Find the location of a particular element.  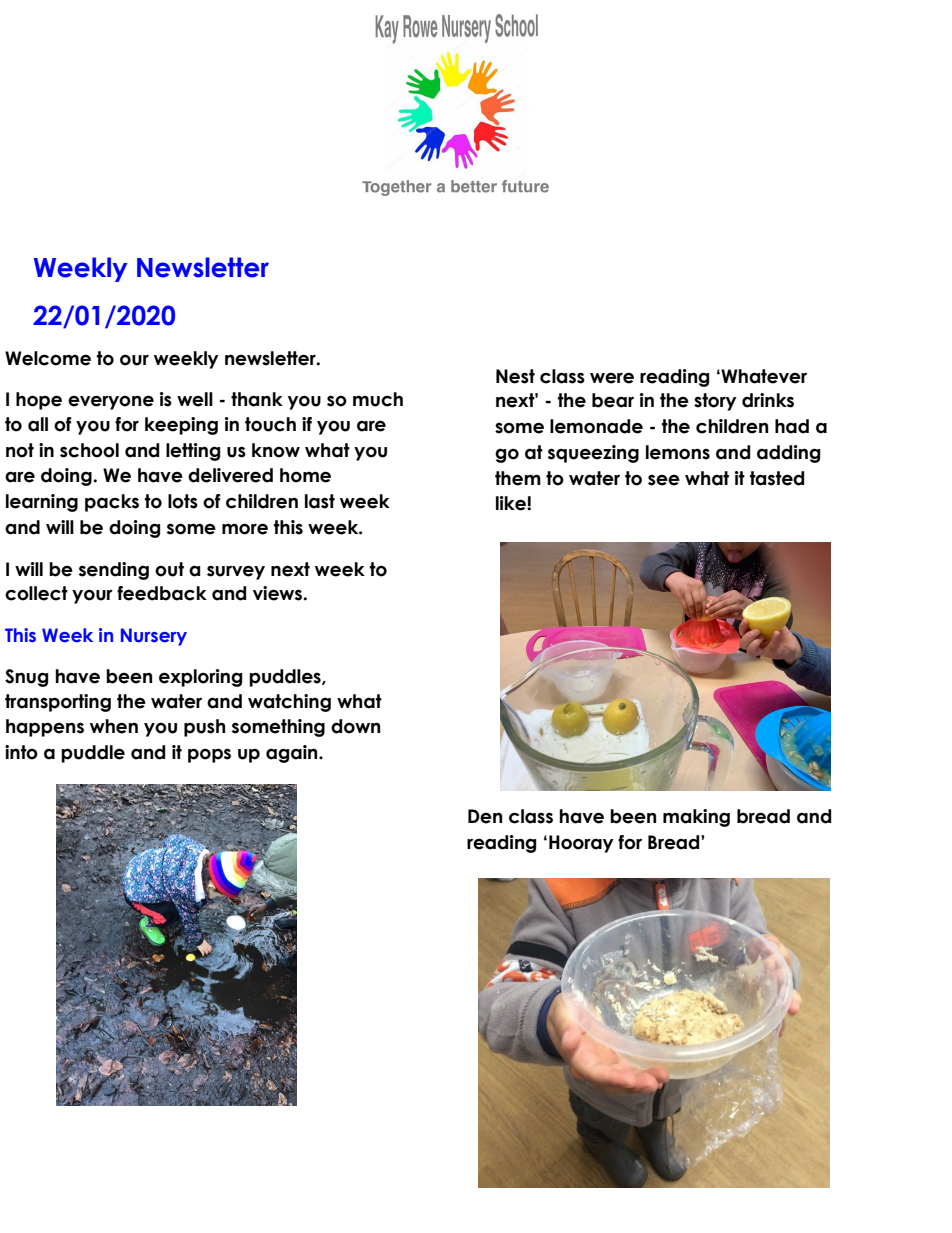

down is located at coordinates (355, 726).
